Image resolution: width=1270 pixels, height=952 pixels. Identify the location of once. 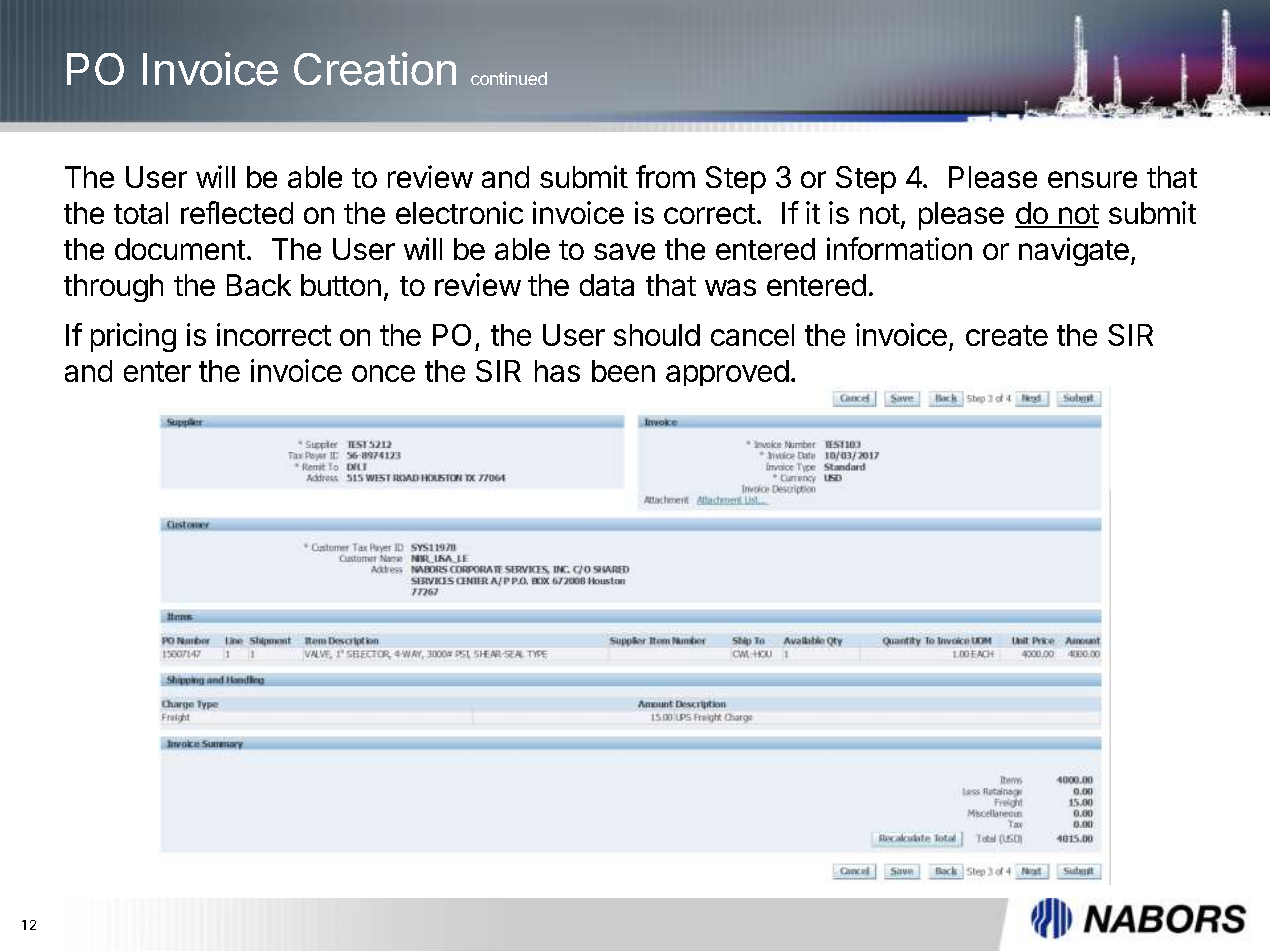
(383, 373).
